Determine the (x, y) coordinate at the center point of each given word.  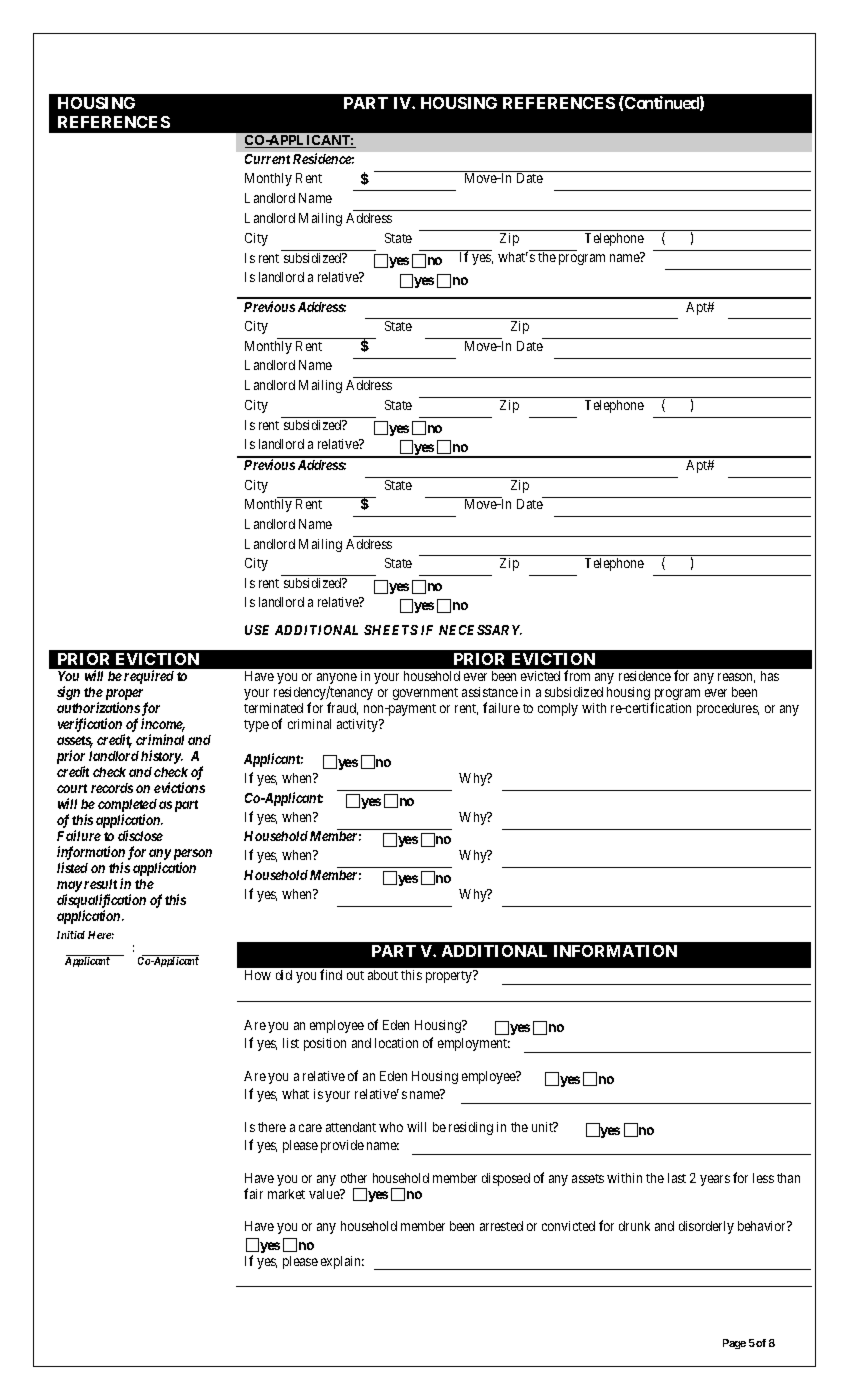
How (258, 975)
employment (474, 1044)
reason (736, 678)
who (391, 1127)
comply (558, 709)
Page (734, 1344)
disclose (140, 835)
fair (253, 1193)
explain (342, 1262)
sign (68, 693)
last (677, 1178)
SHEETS (391, 630)
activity (358, 725)
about (383, 975)
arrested (501, 1226)
